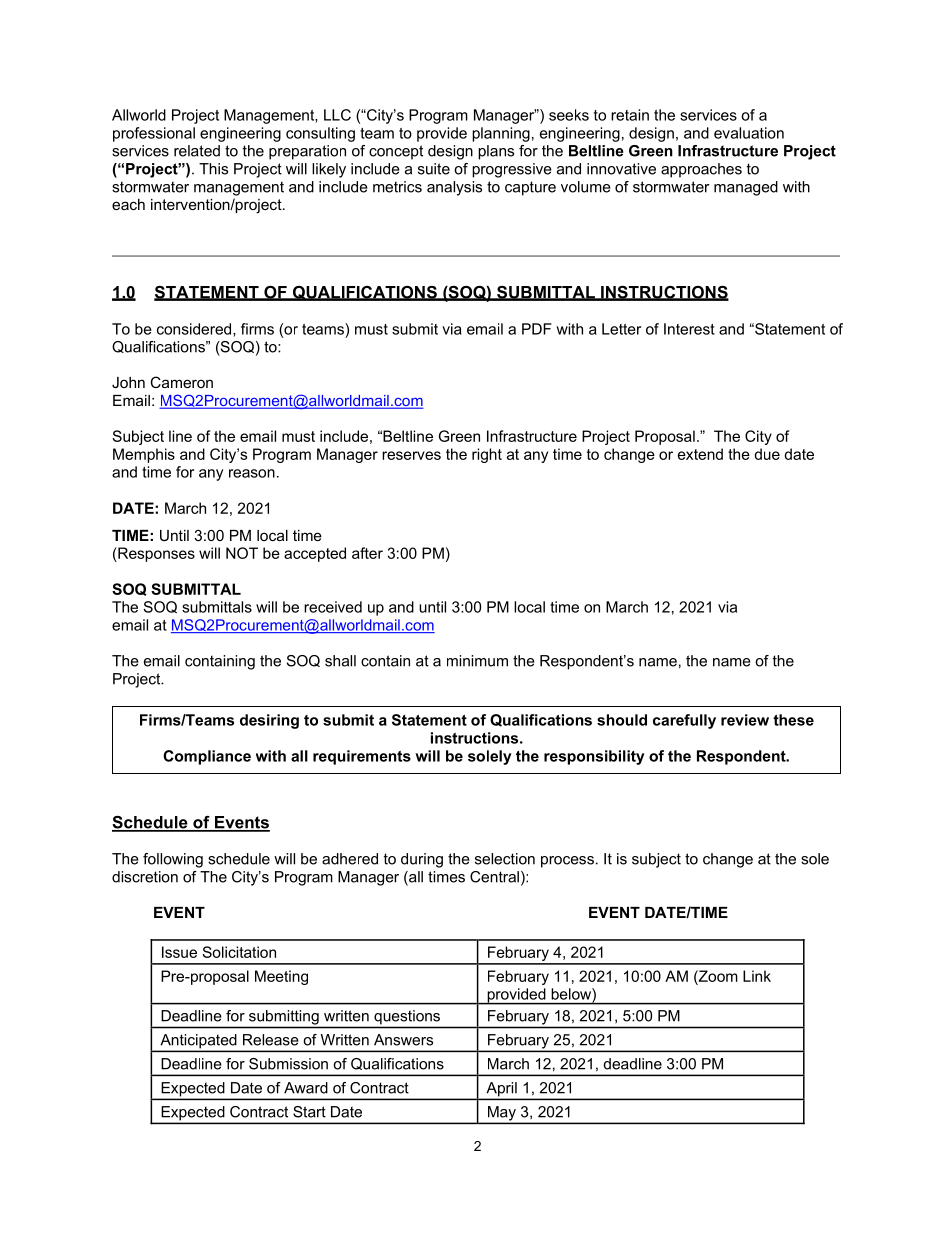 This document has height=1233, width=952. What do you see at coordinates (198, 1042) in the document?
I see `Anticipated` at bounding box center [198, 1042].
